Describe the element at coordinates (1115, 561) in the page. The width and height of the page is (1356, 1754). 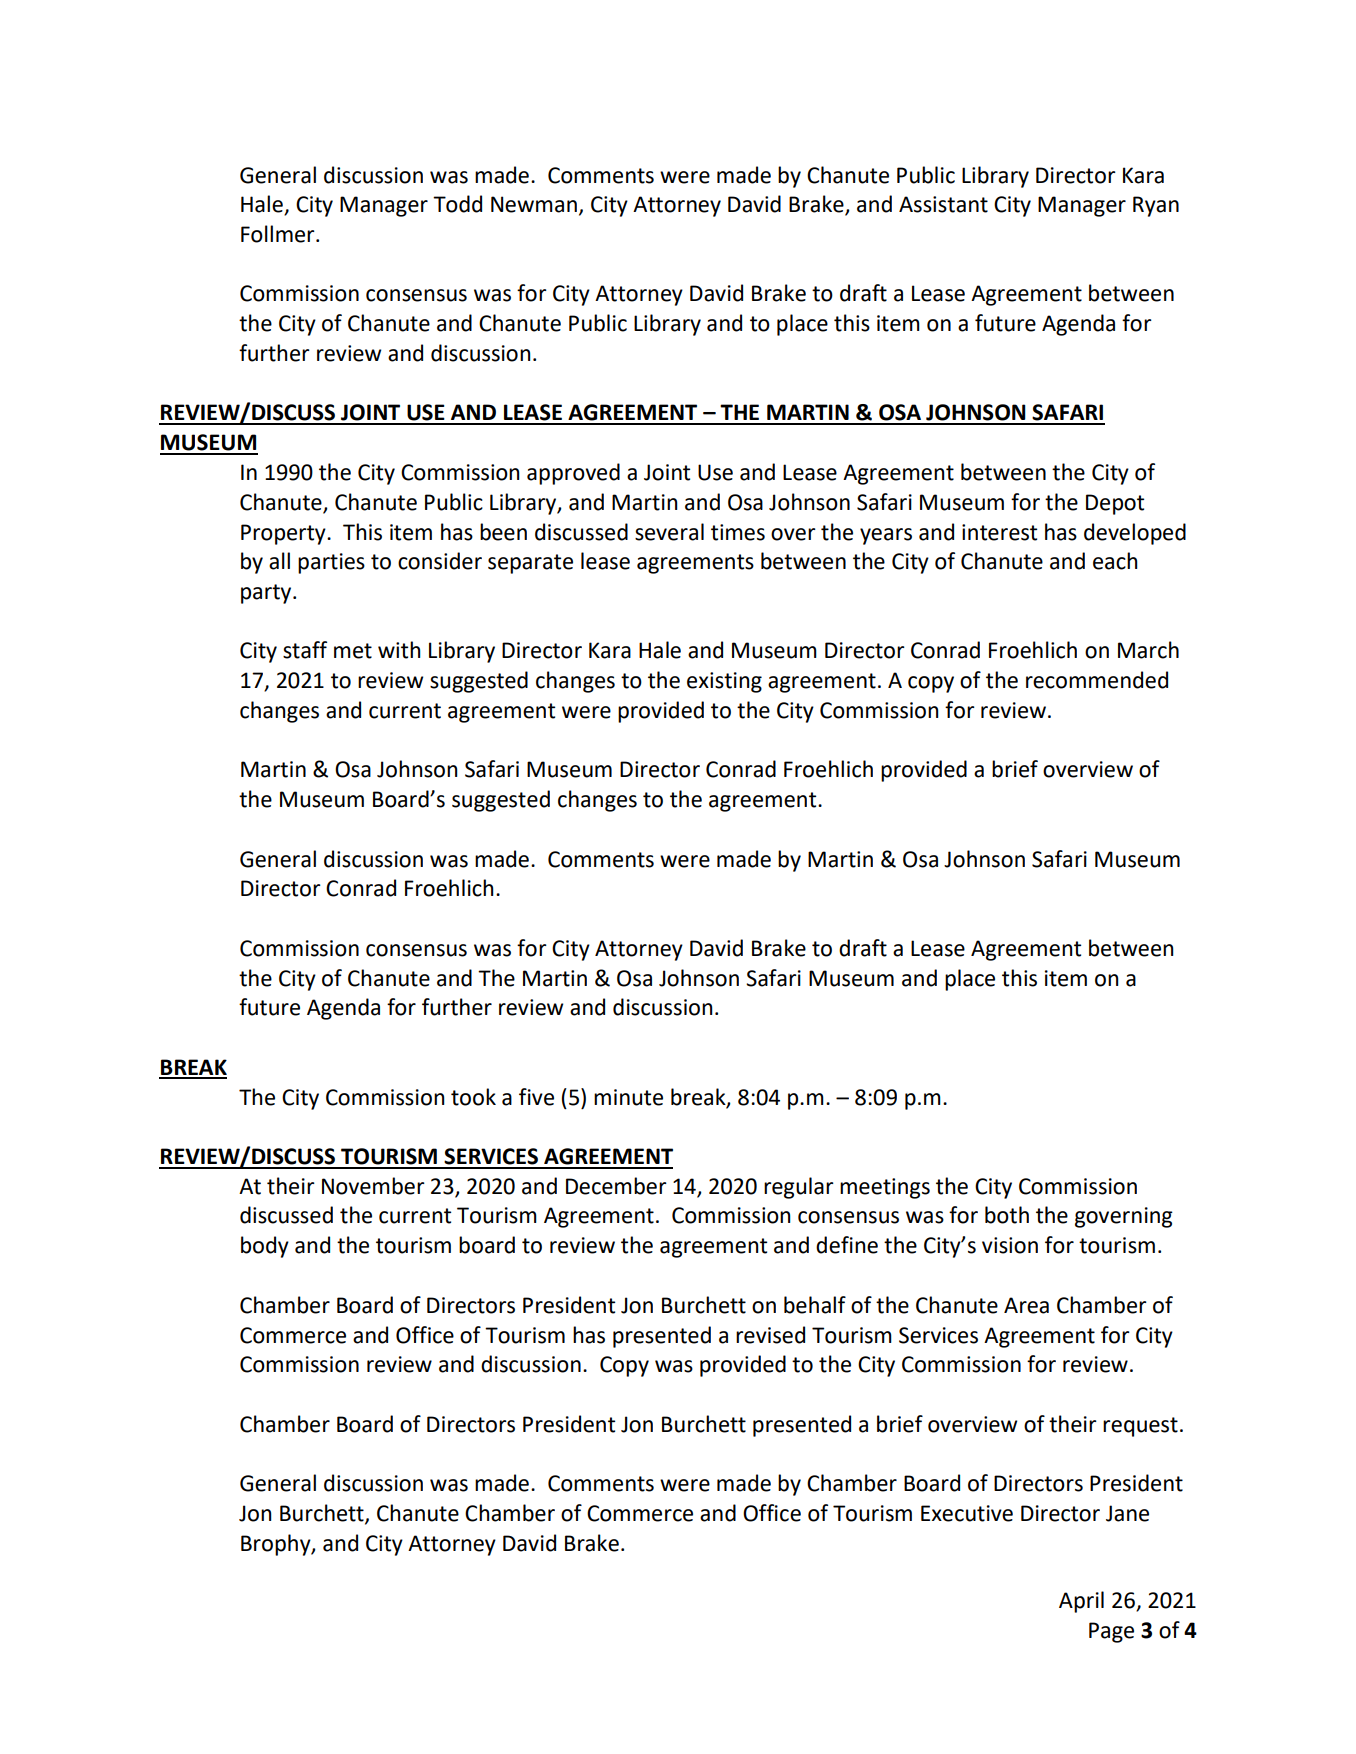
I see `each` at that location.
